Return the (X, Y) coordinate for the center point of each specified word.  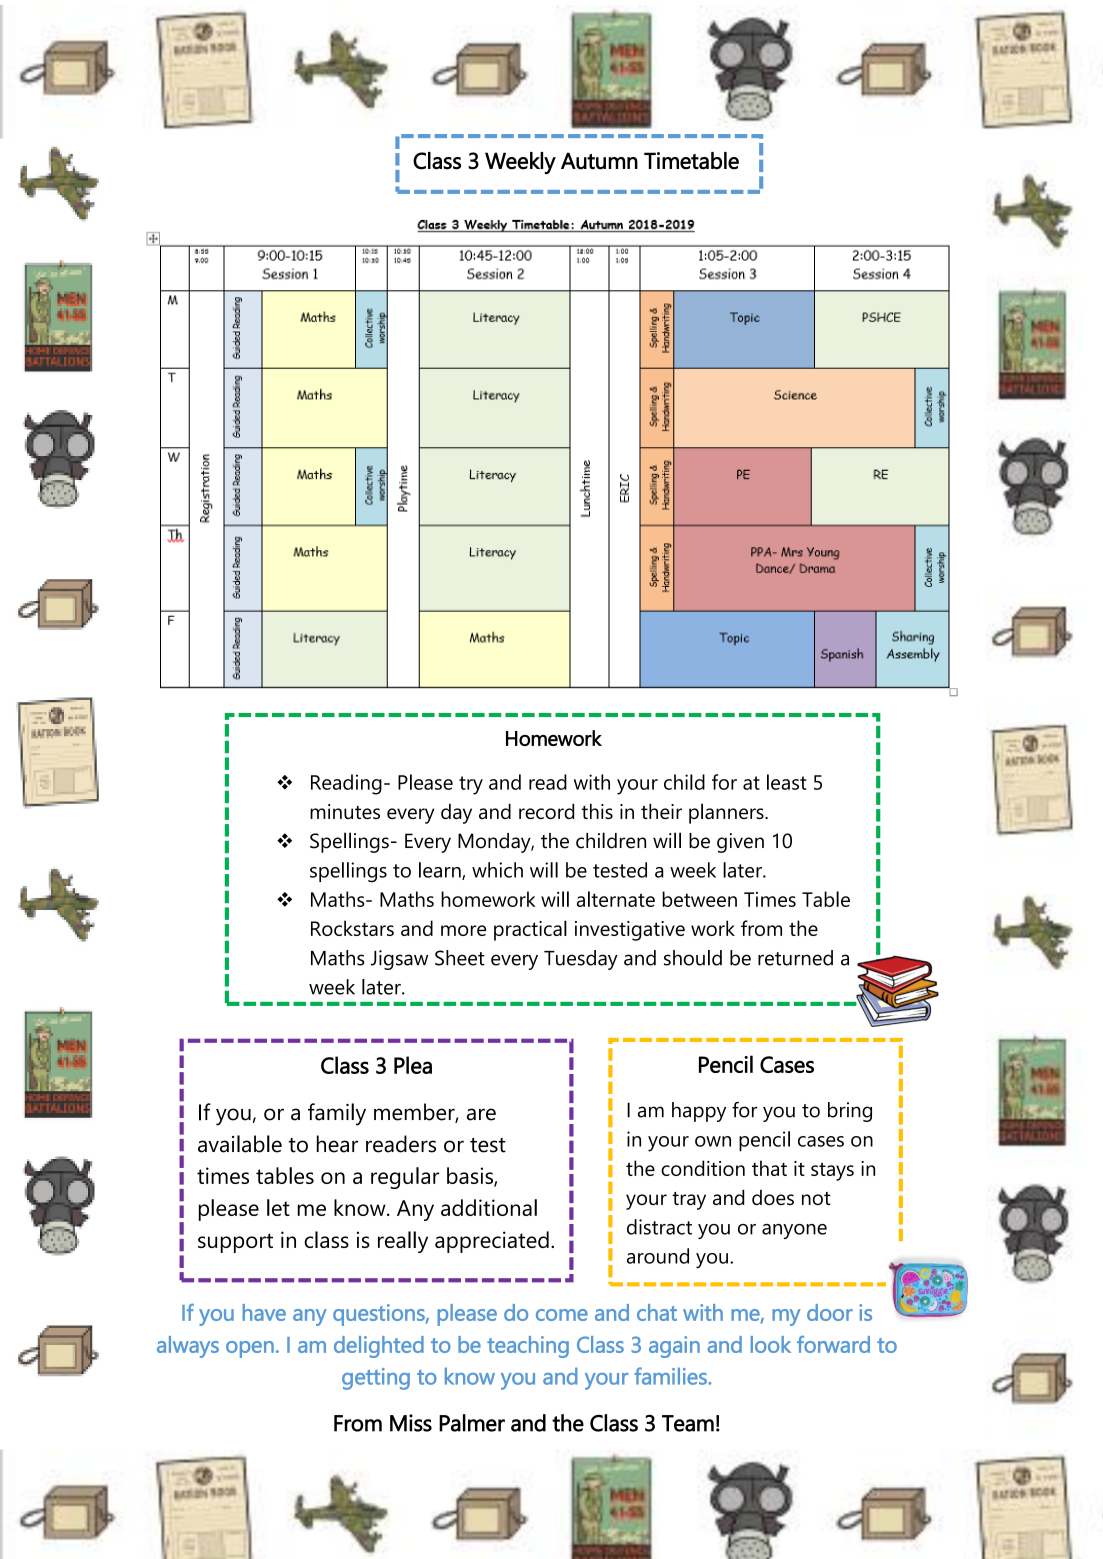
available (240, 1144)
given (740, 843)
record (546, 811)
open (250, 1349)
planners (727, 813)
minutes (345, 811)
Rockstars (352, 928)
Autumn (599, 161)
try (471, 785)
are (481, 1114)
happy (699, 1112)
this (597, 811)
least (787, 782)
